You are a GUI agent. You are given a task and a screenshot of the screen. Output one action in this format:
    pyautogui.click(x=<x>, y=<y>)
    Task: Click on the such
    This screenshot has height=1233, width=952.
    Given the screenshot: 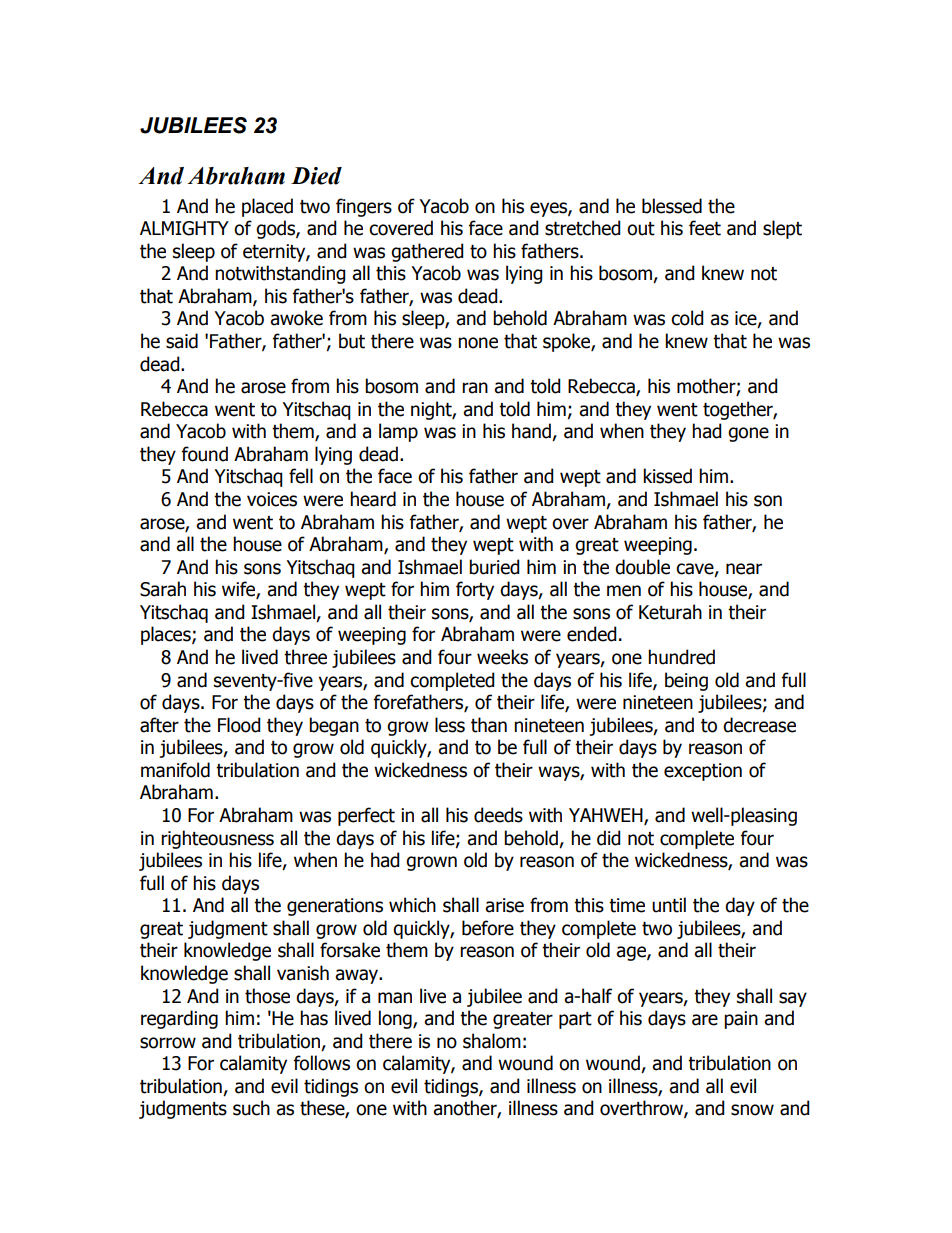 What is the action you would take?
    pyautogui.click(x=251, y=1108)
